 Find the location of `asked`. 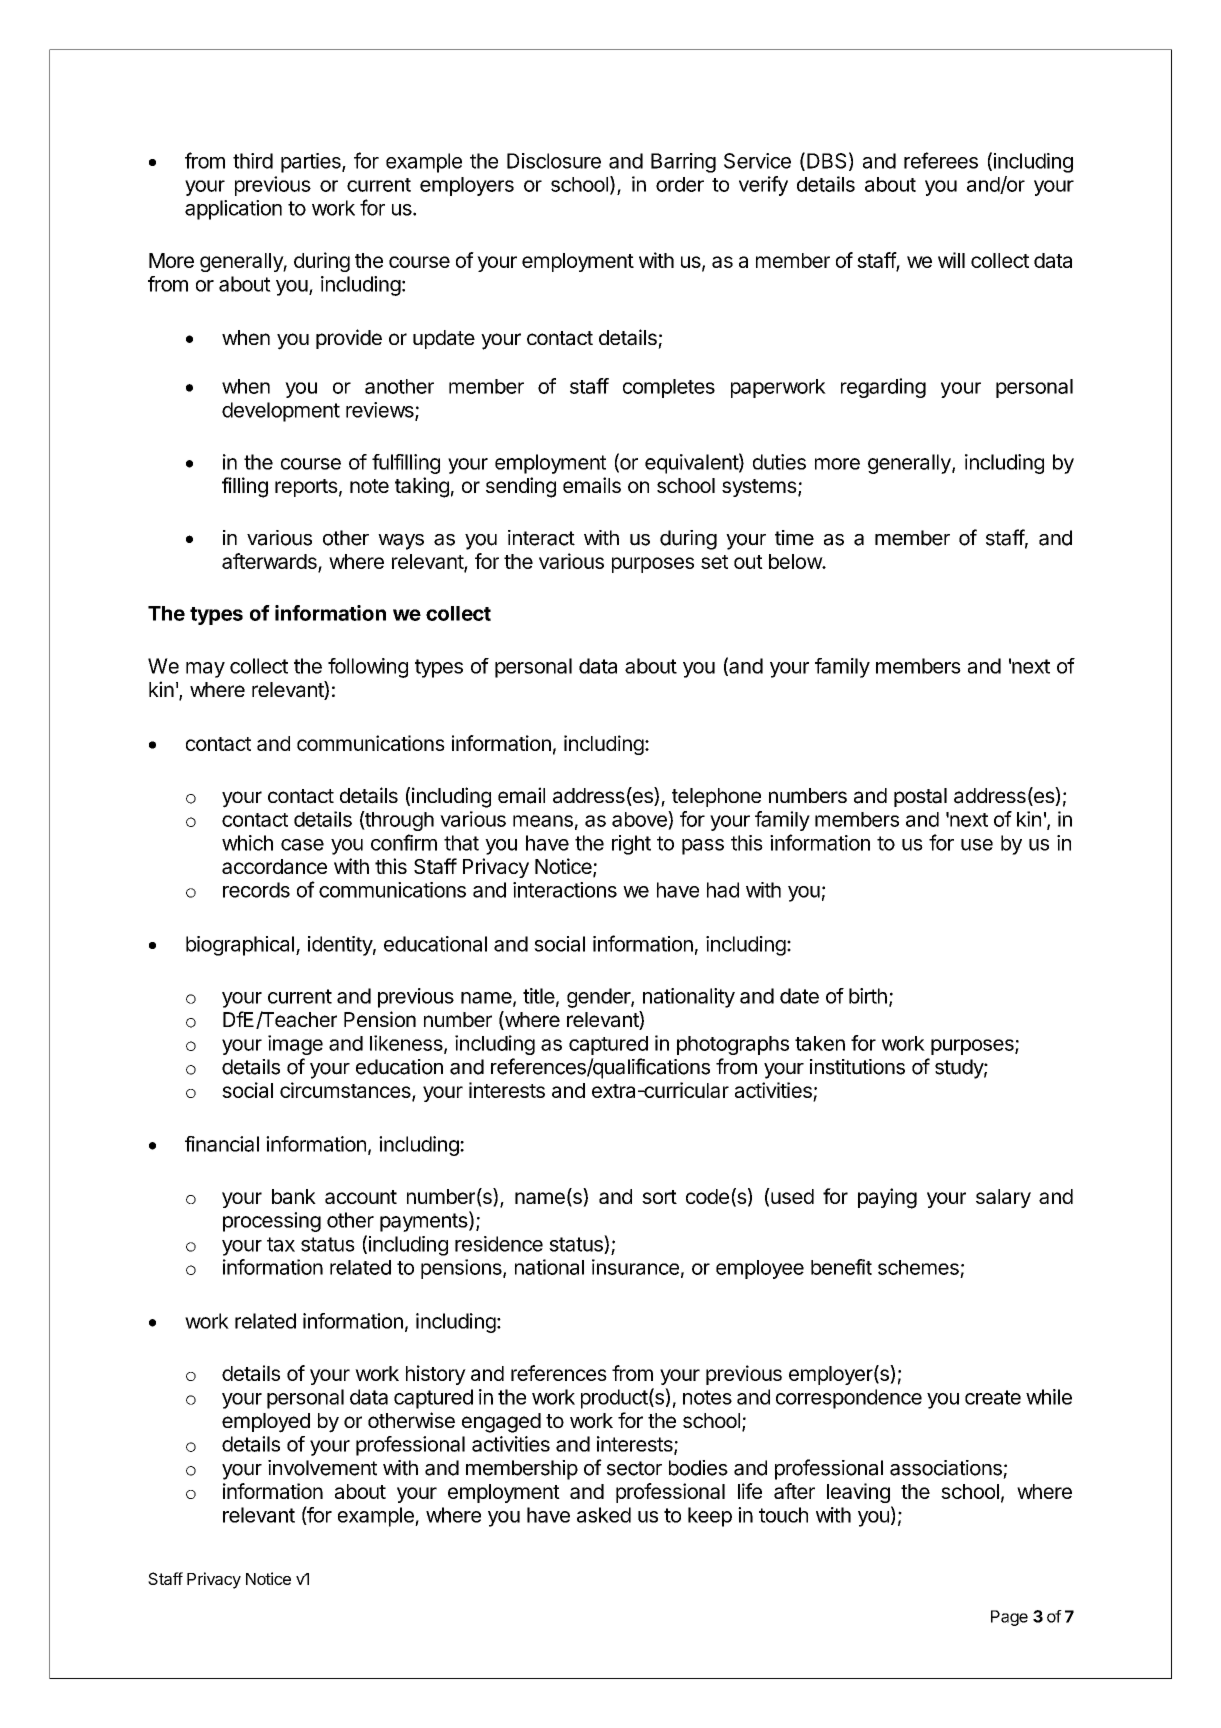

asked is located at coordinates (604, 1515).
